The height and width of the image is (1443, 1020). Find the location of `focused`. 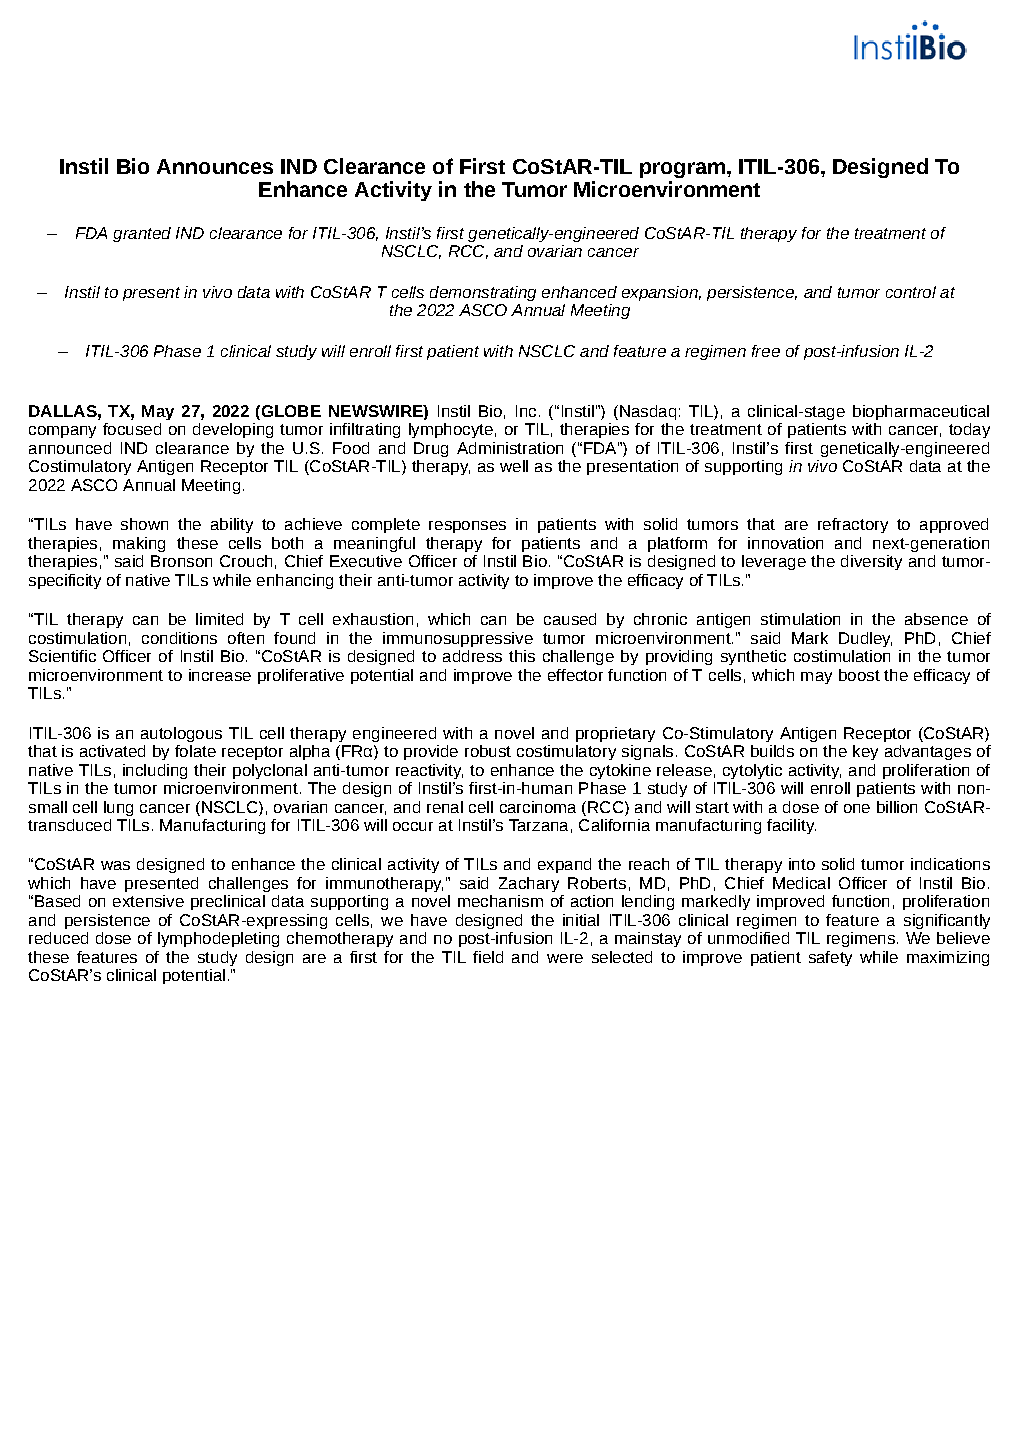

focused is located at coordinates (132, 429).
